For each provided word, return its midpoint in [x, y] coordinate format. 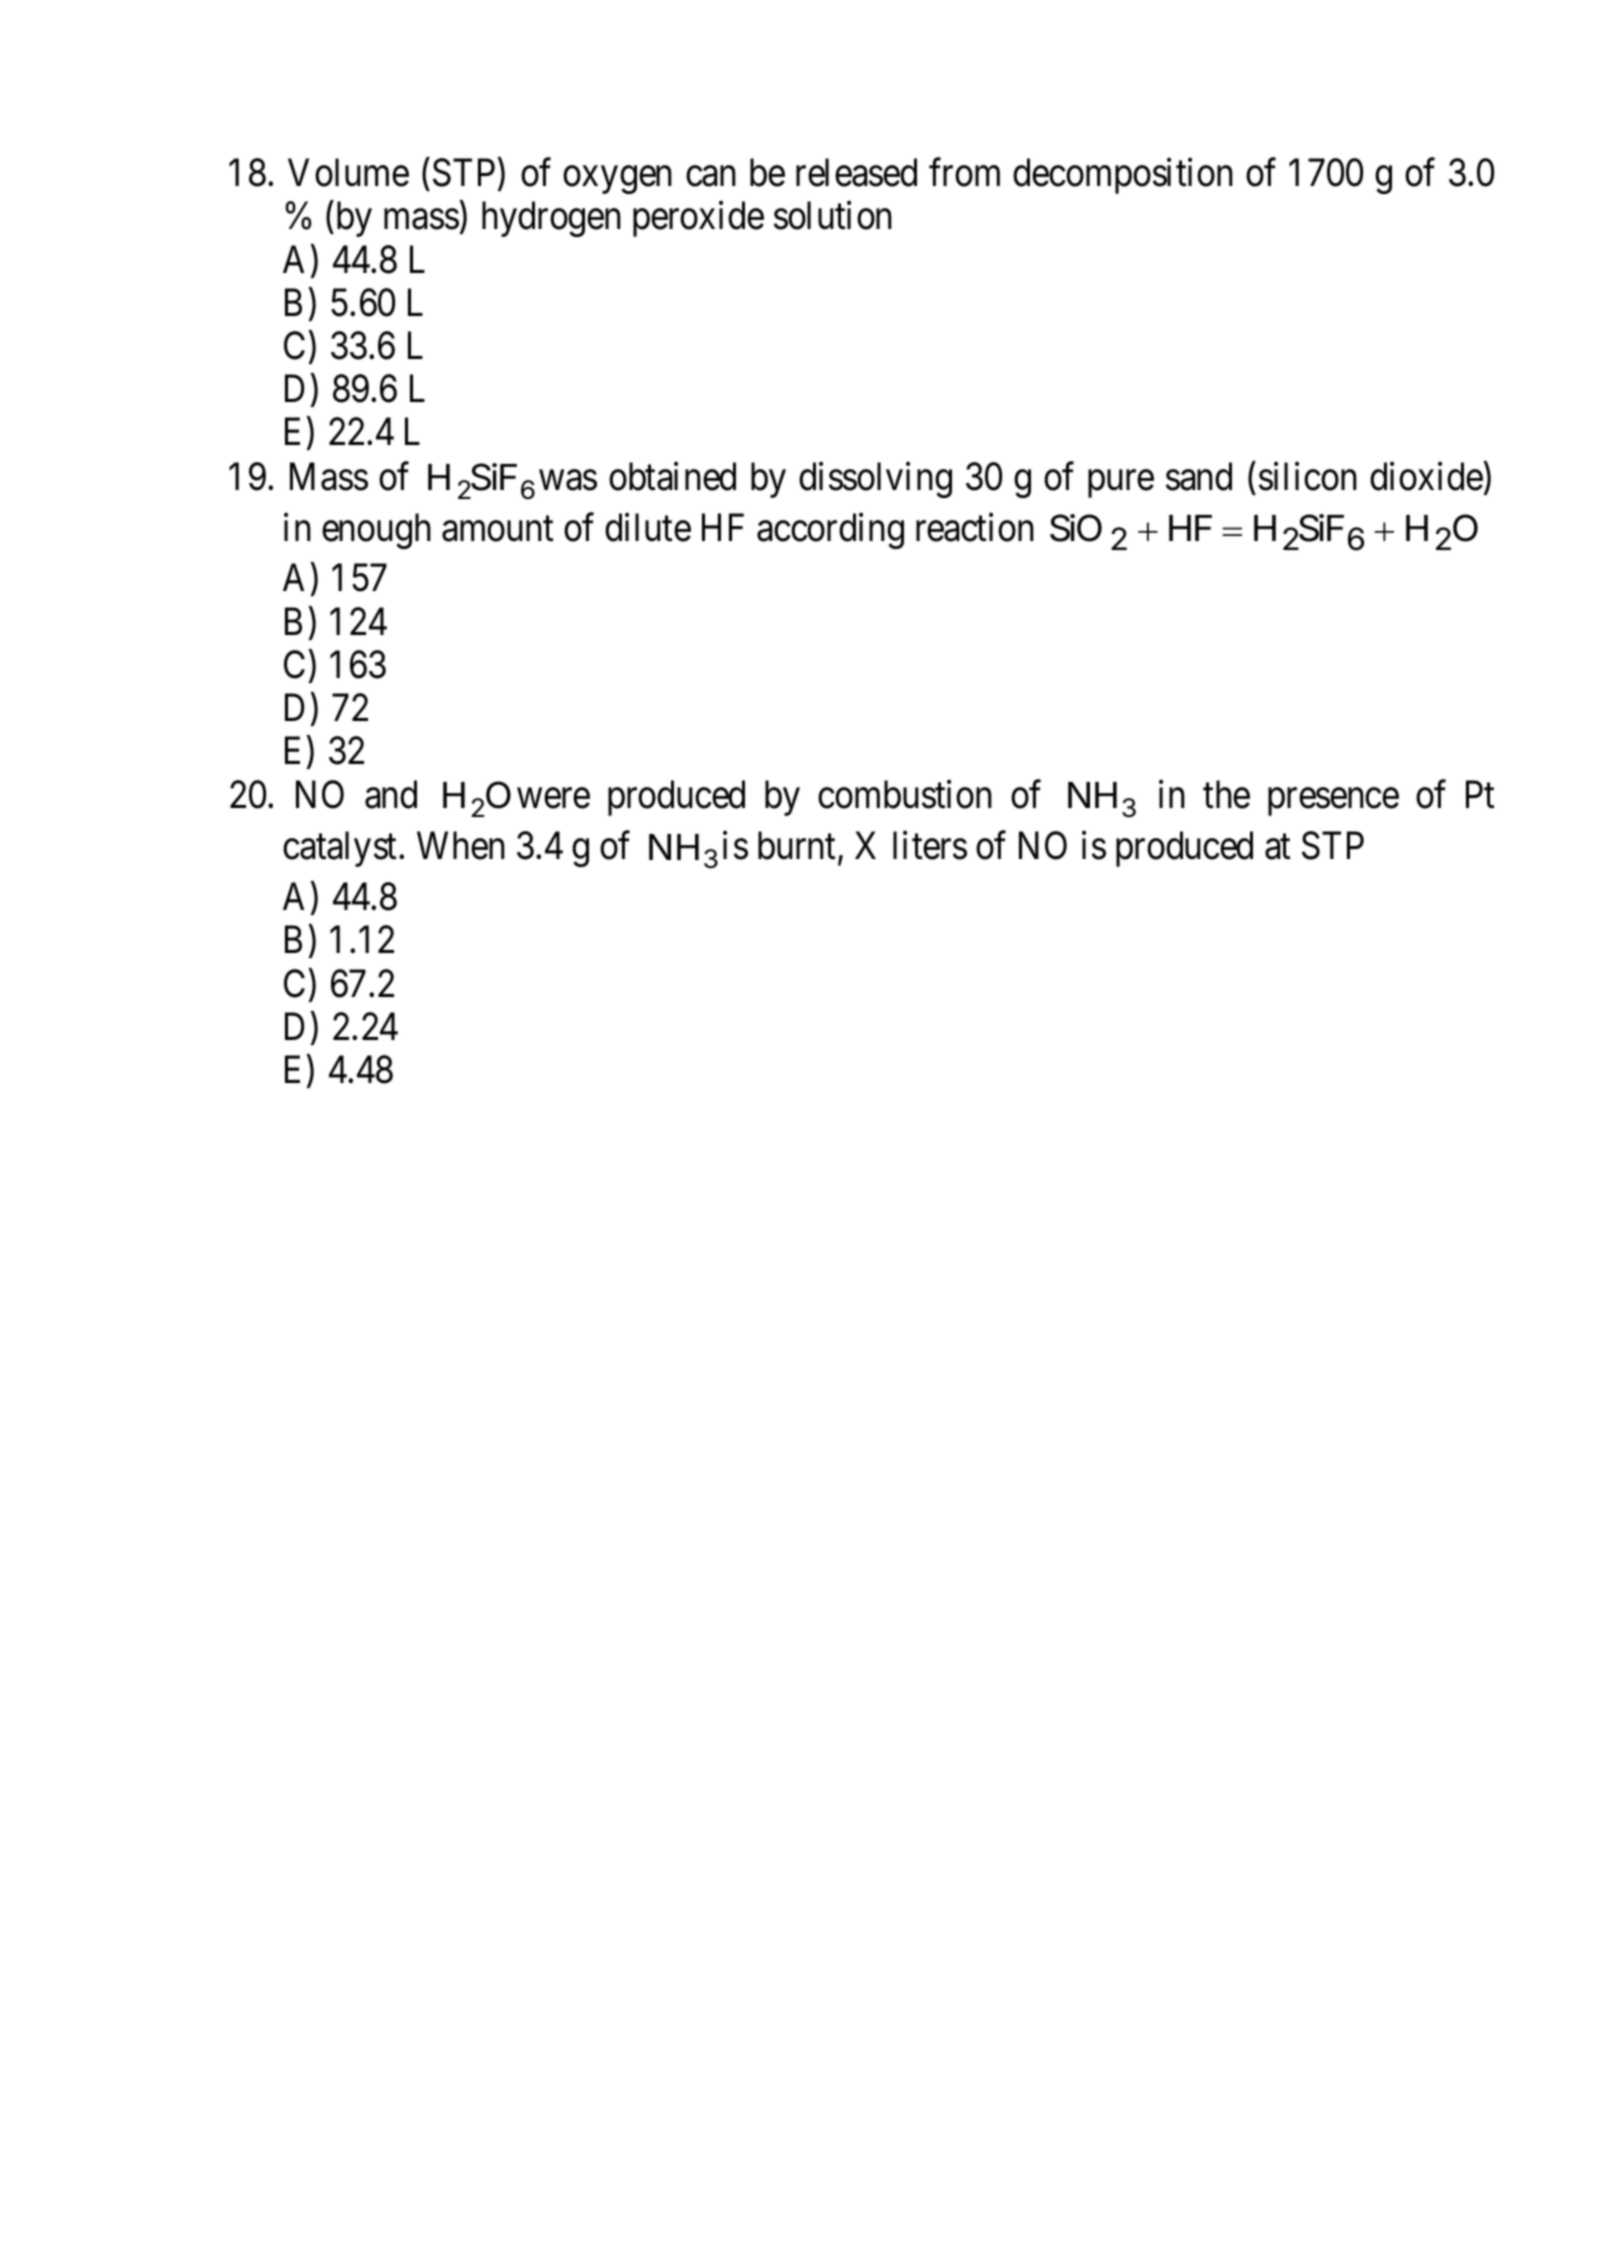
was [568, 480]
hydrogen [551, 219]
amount [497, 529]
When [461, 846]
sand [1199, 476]
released [856, 172]
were [553, 799]
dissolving [875, 480]
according [830, 531]
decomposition [1123, 176]
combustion [905, 794]
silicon [1308, 476]
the [1226, 794]
